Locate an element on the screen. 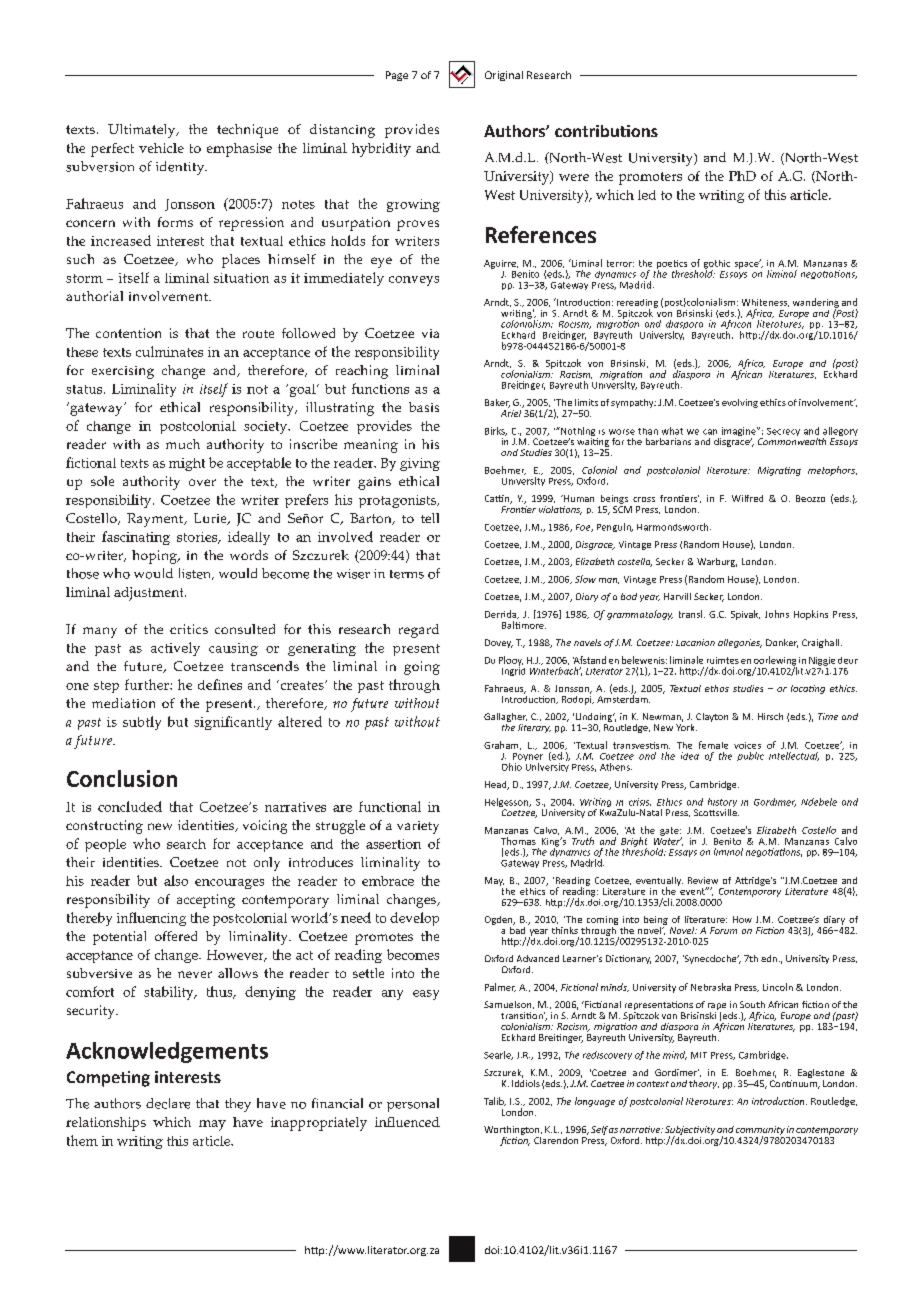  Review is located at coordinates (703, 880).
